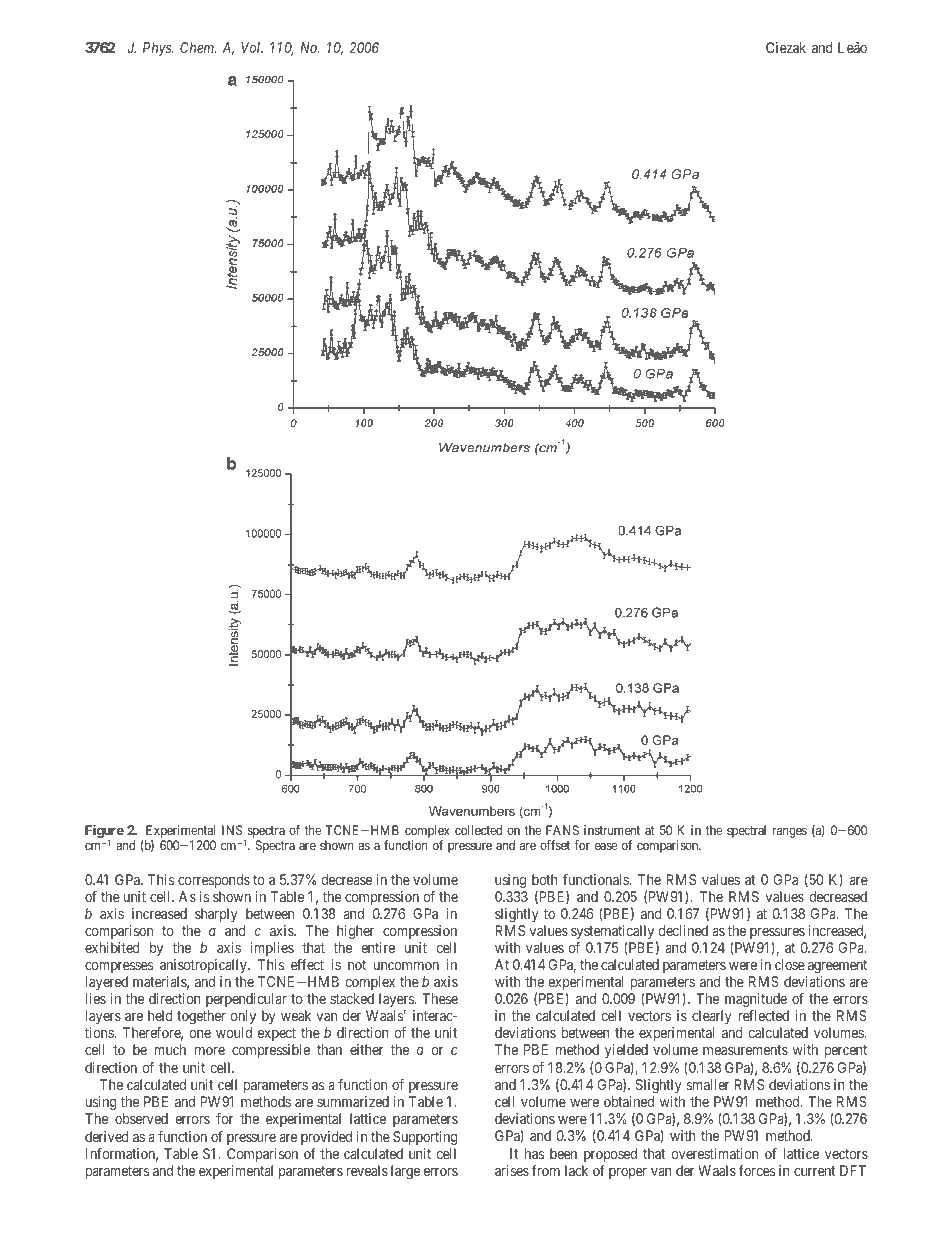  I want to click on observed, so click(141, 1118).
